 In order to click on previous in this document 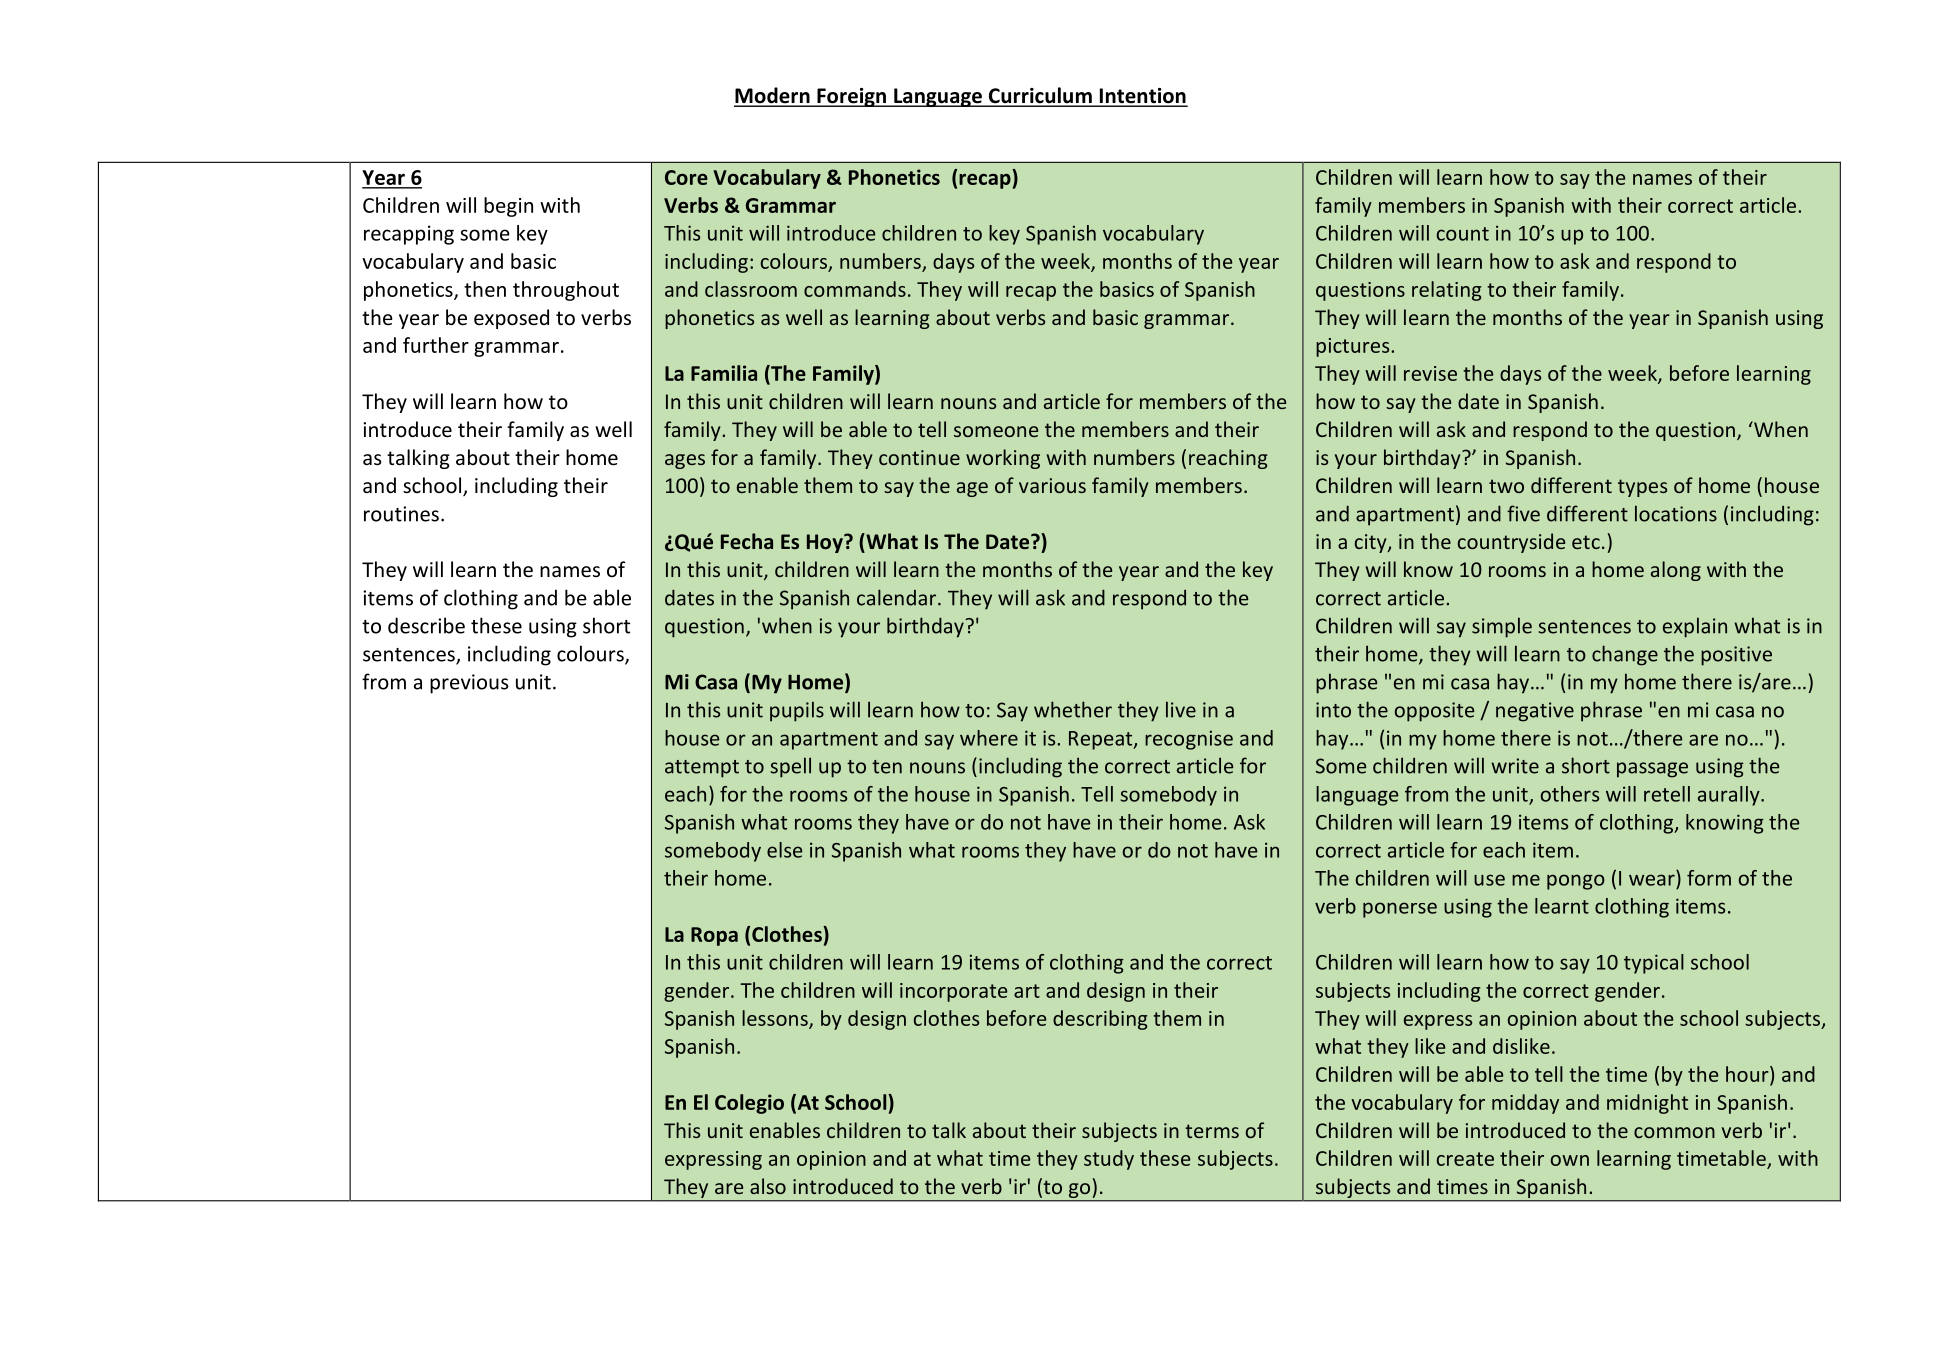, I will do `click(469, 684)`.
